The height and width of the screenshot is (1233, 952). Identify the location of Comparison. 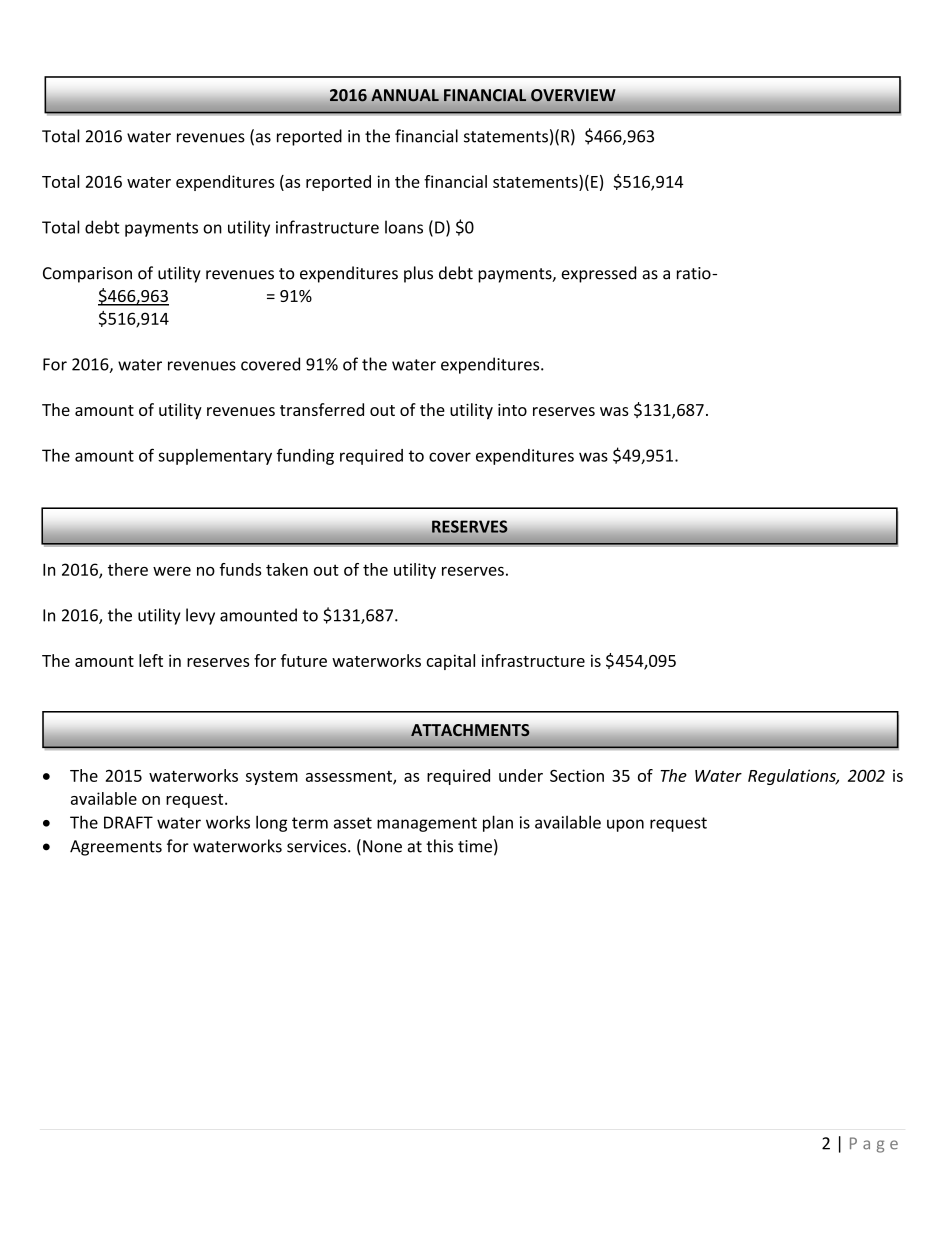
(87, 275).
